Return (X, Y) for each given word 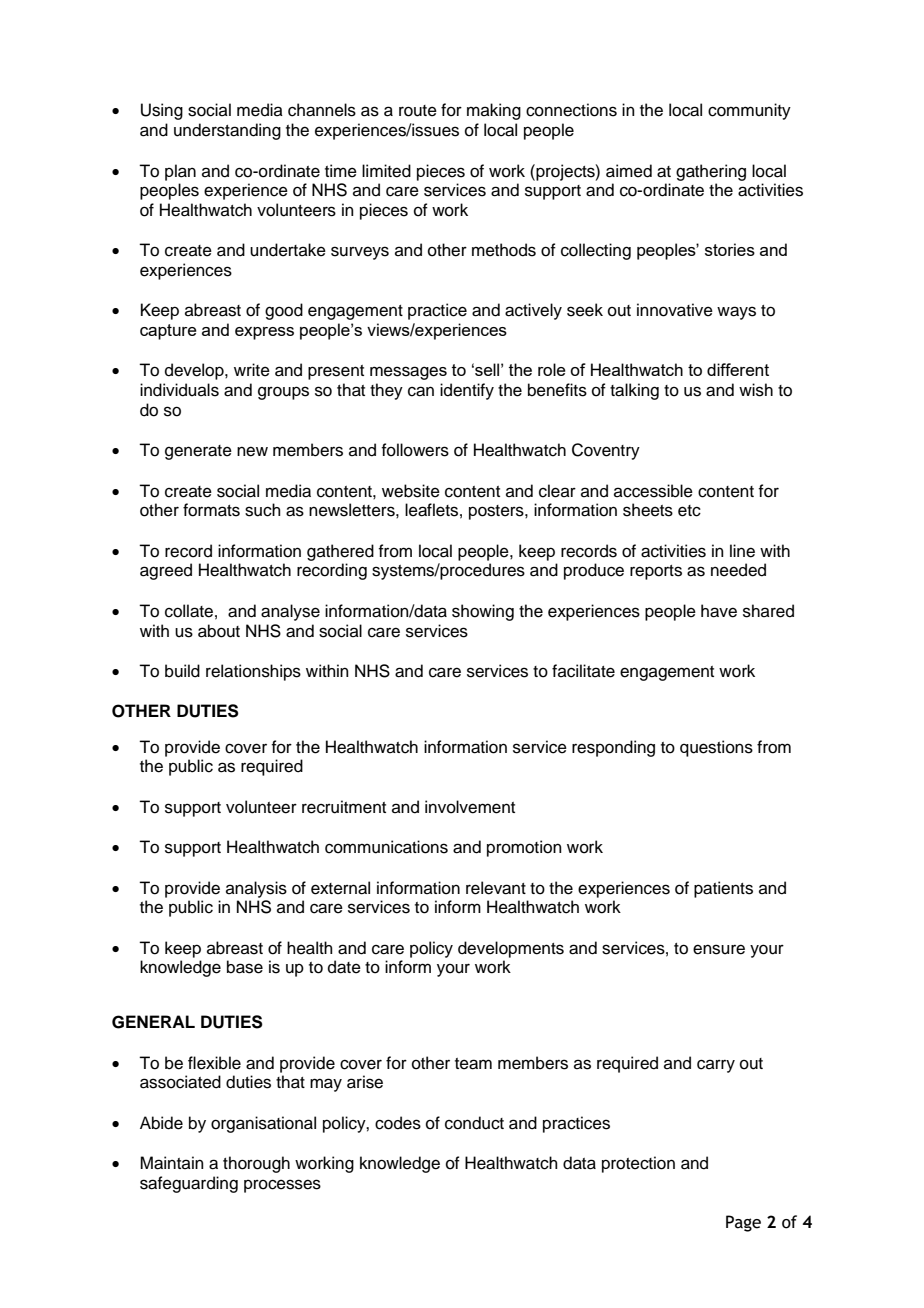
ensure (719, 949)
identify (467, 391)
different (738, 369)
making (494, 111)
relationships (253, 672)
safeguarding (189, 1184)
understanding (227, 131)
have (719, 611)
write (252, 370)
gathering (711, 172)
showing (483, 612)
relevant (496, 888)
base (245, 967)
